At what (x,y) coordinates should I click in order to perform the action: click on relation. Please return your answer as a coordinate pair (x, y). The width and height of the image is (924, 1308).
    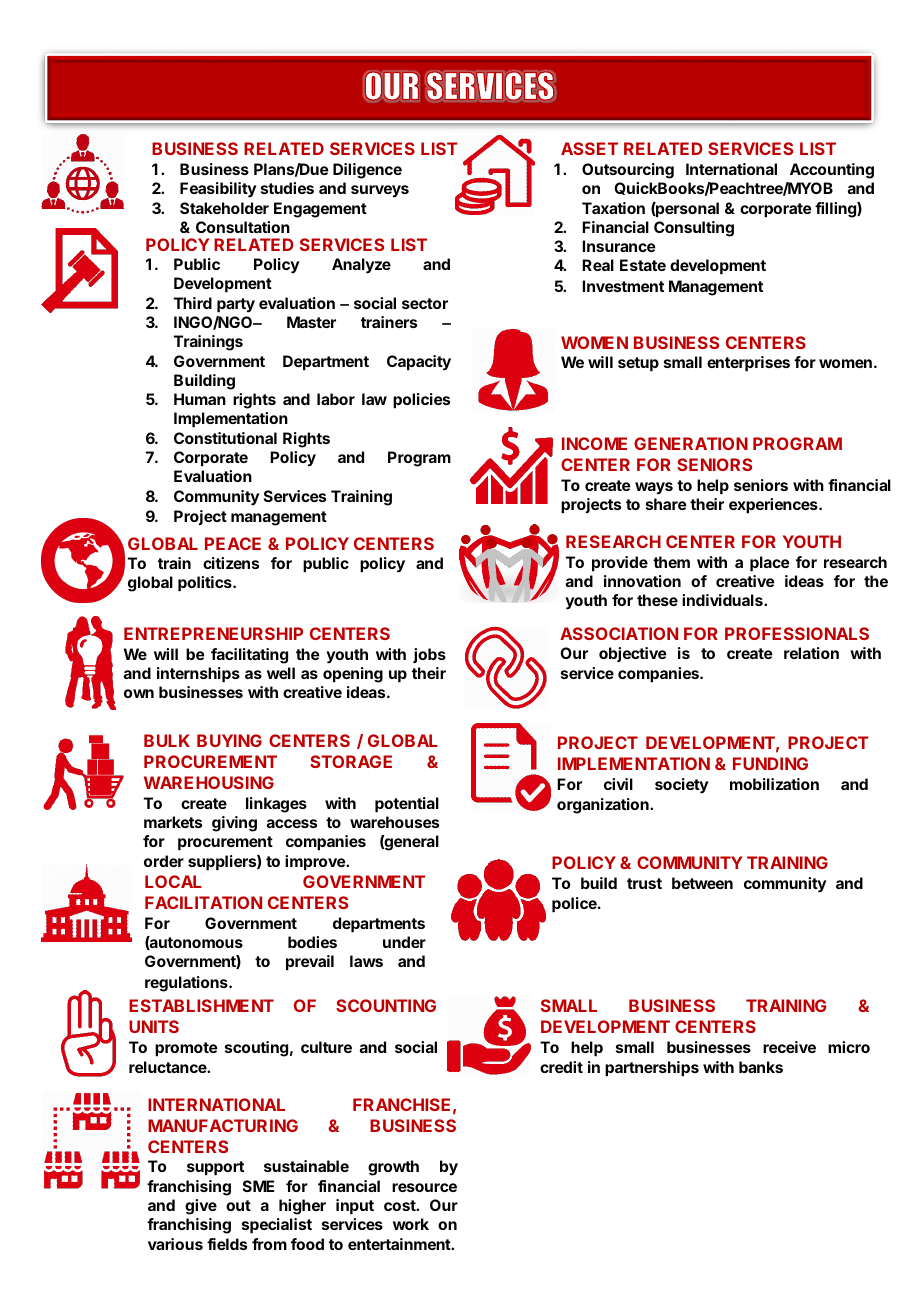
    Looking at the image, I should click on (811, 653).
